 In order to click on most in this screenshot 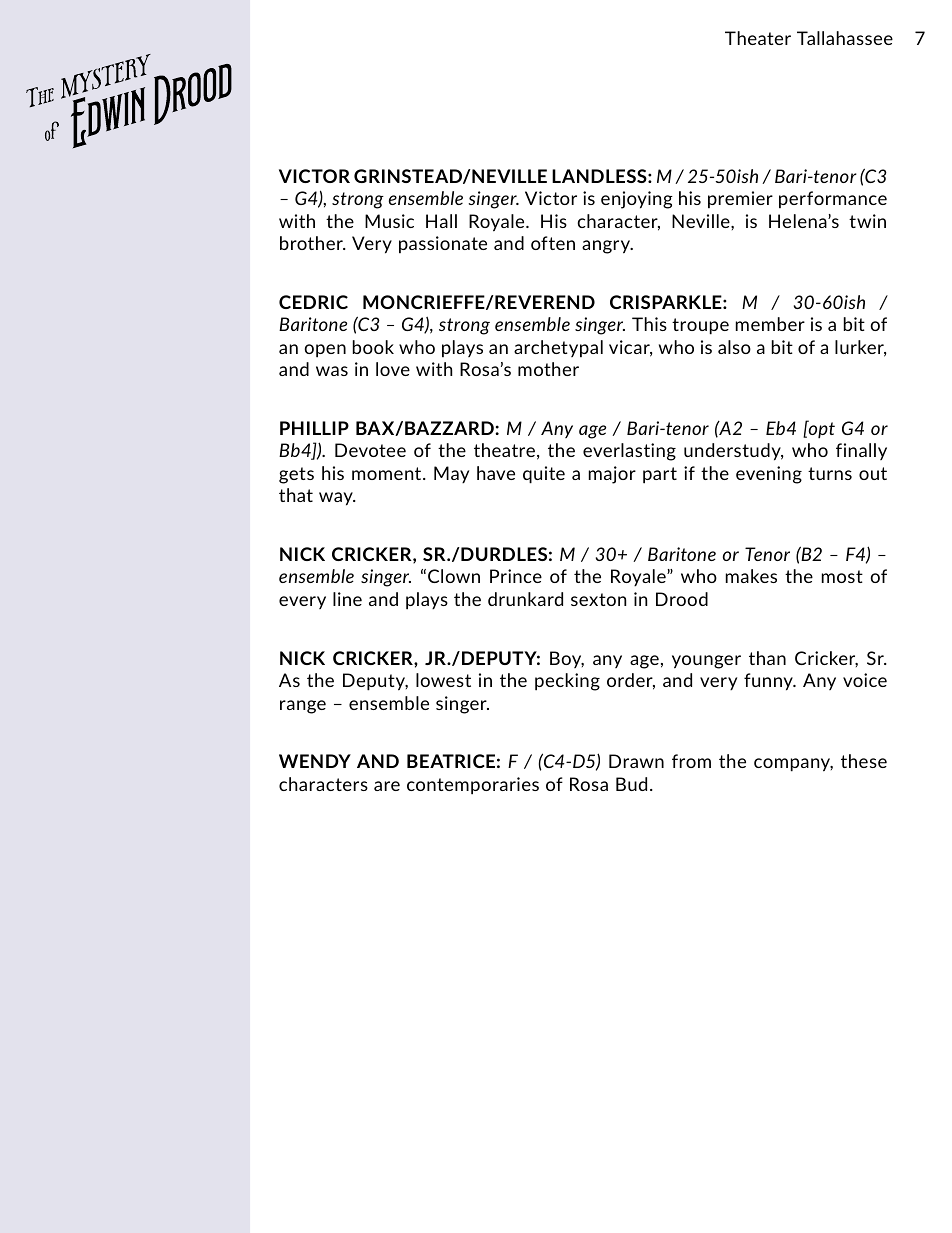, I will do `click(842, 576)`.
